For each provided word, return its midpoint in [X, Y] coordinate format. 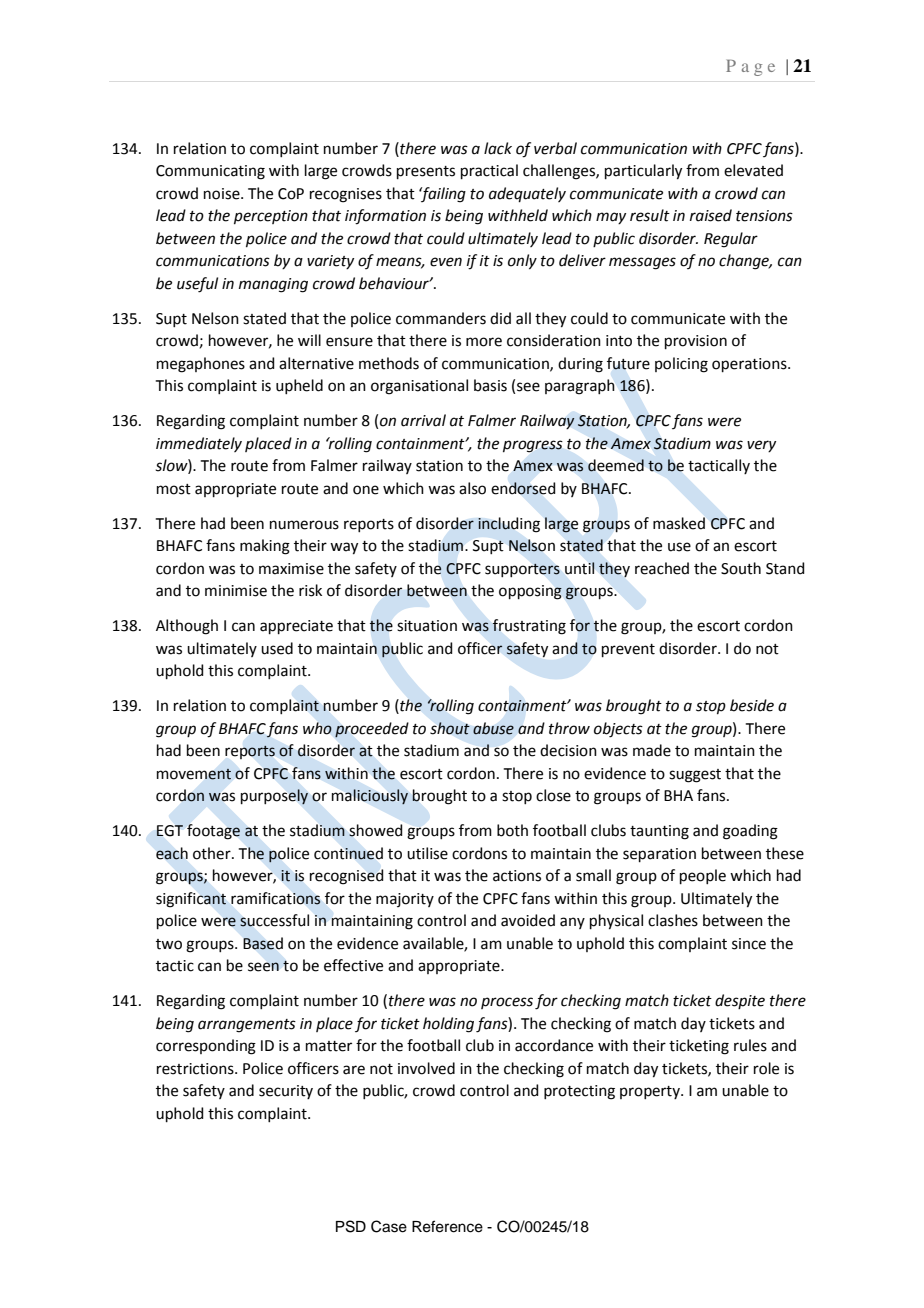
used [277, 648]
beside [752, 705]
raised [711, 215]
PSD [351, 1226]
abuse [493, 728]
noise [223, 194]
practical [489, 171]
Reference [447, 1226]
